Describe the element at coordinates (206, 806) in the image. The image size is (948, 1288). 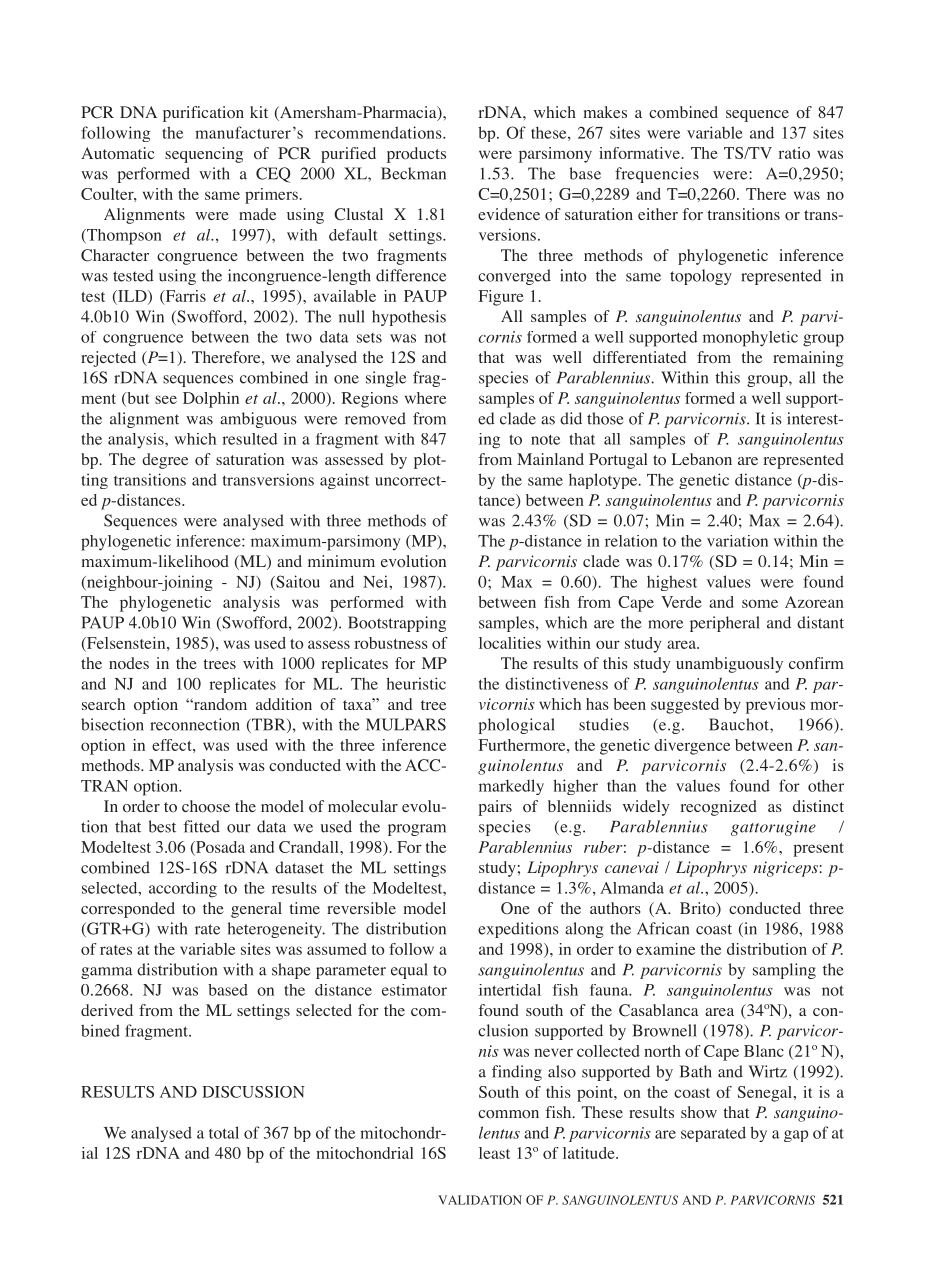
I see `choose` at that location.
